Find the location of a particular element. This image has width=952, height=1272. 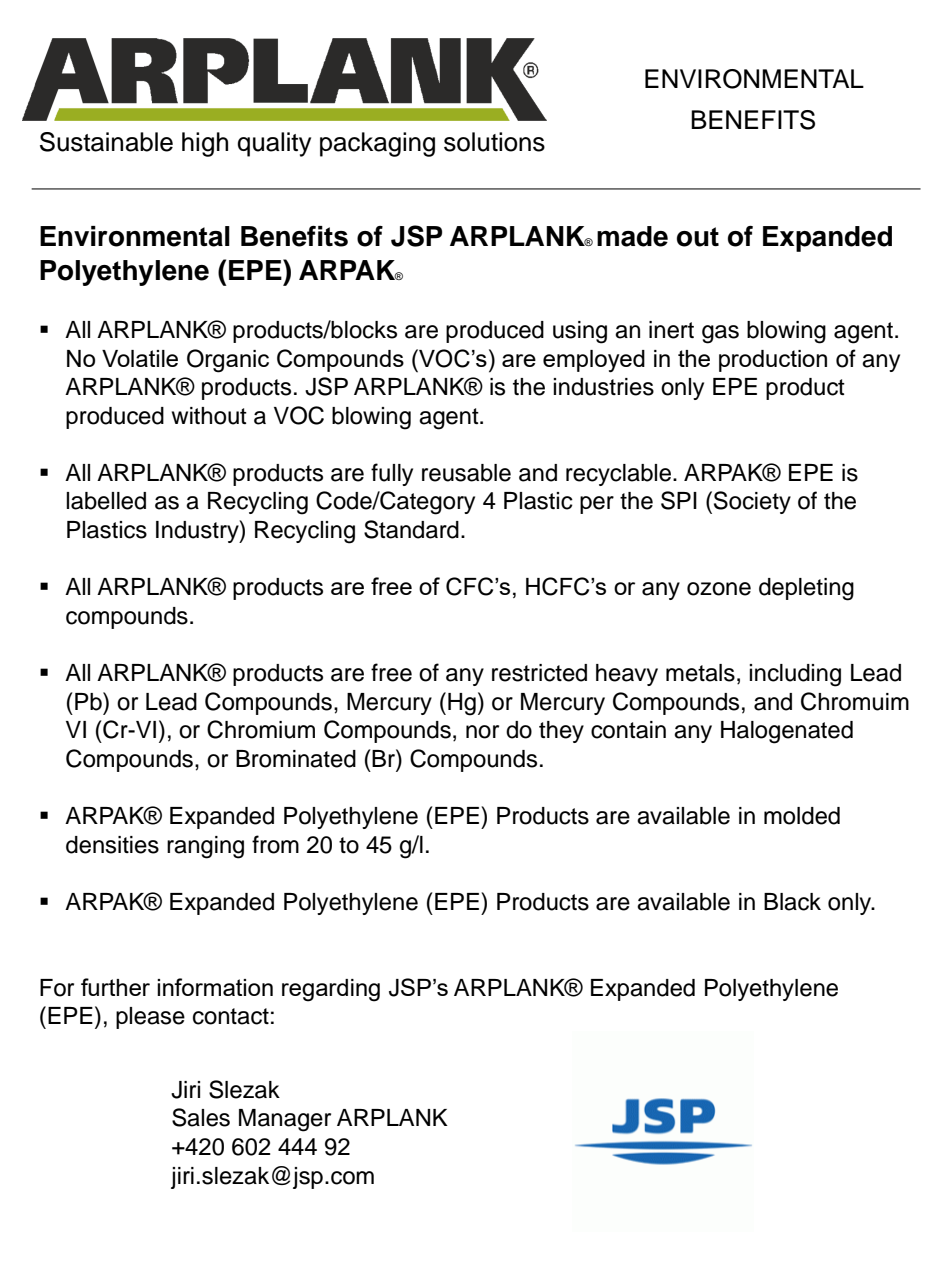

solutions is located at coordinates (494, 142).
